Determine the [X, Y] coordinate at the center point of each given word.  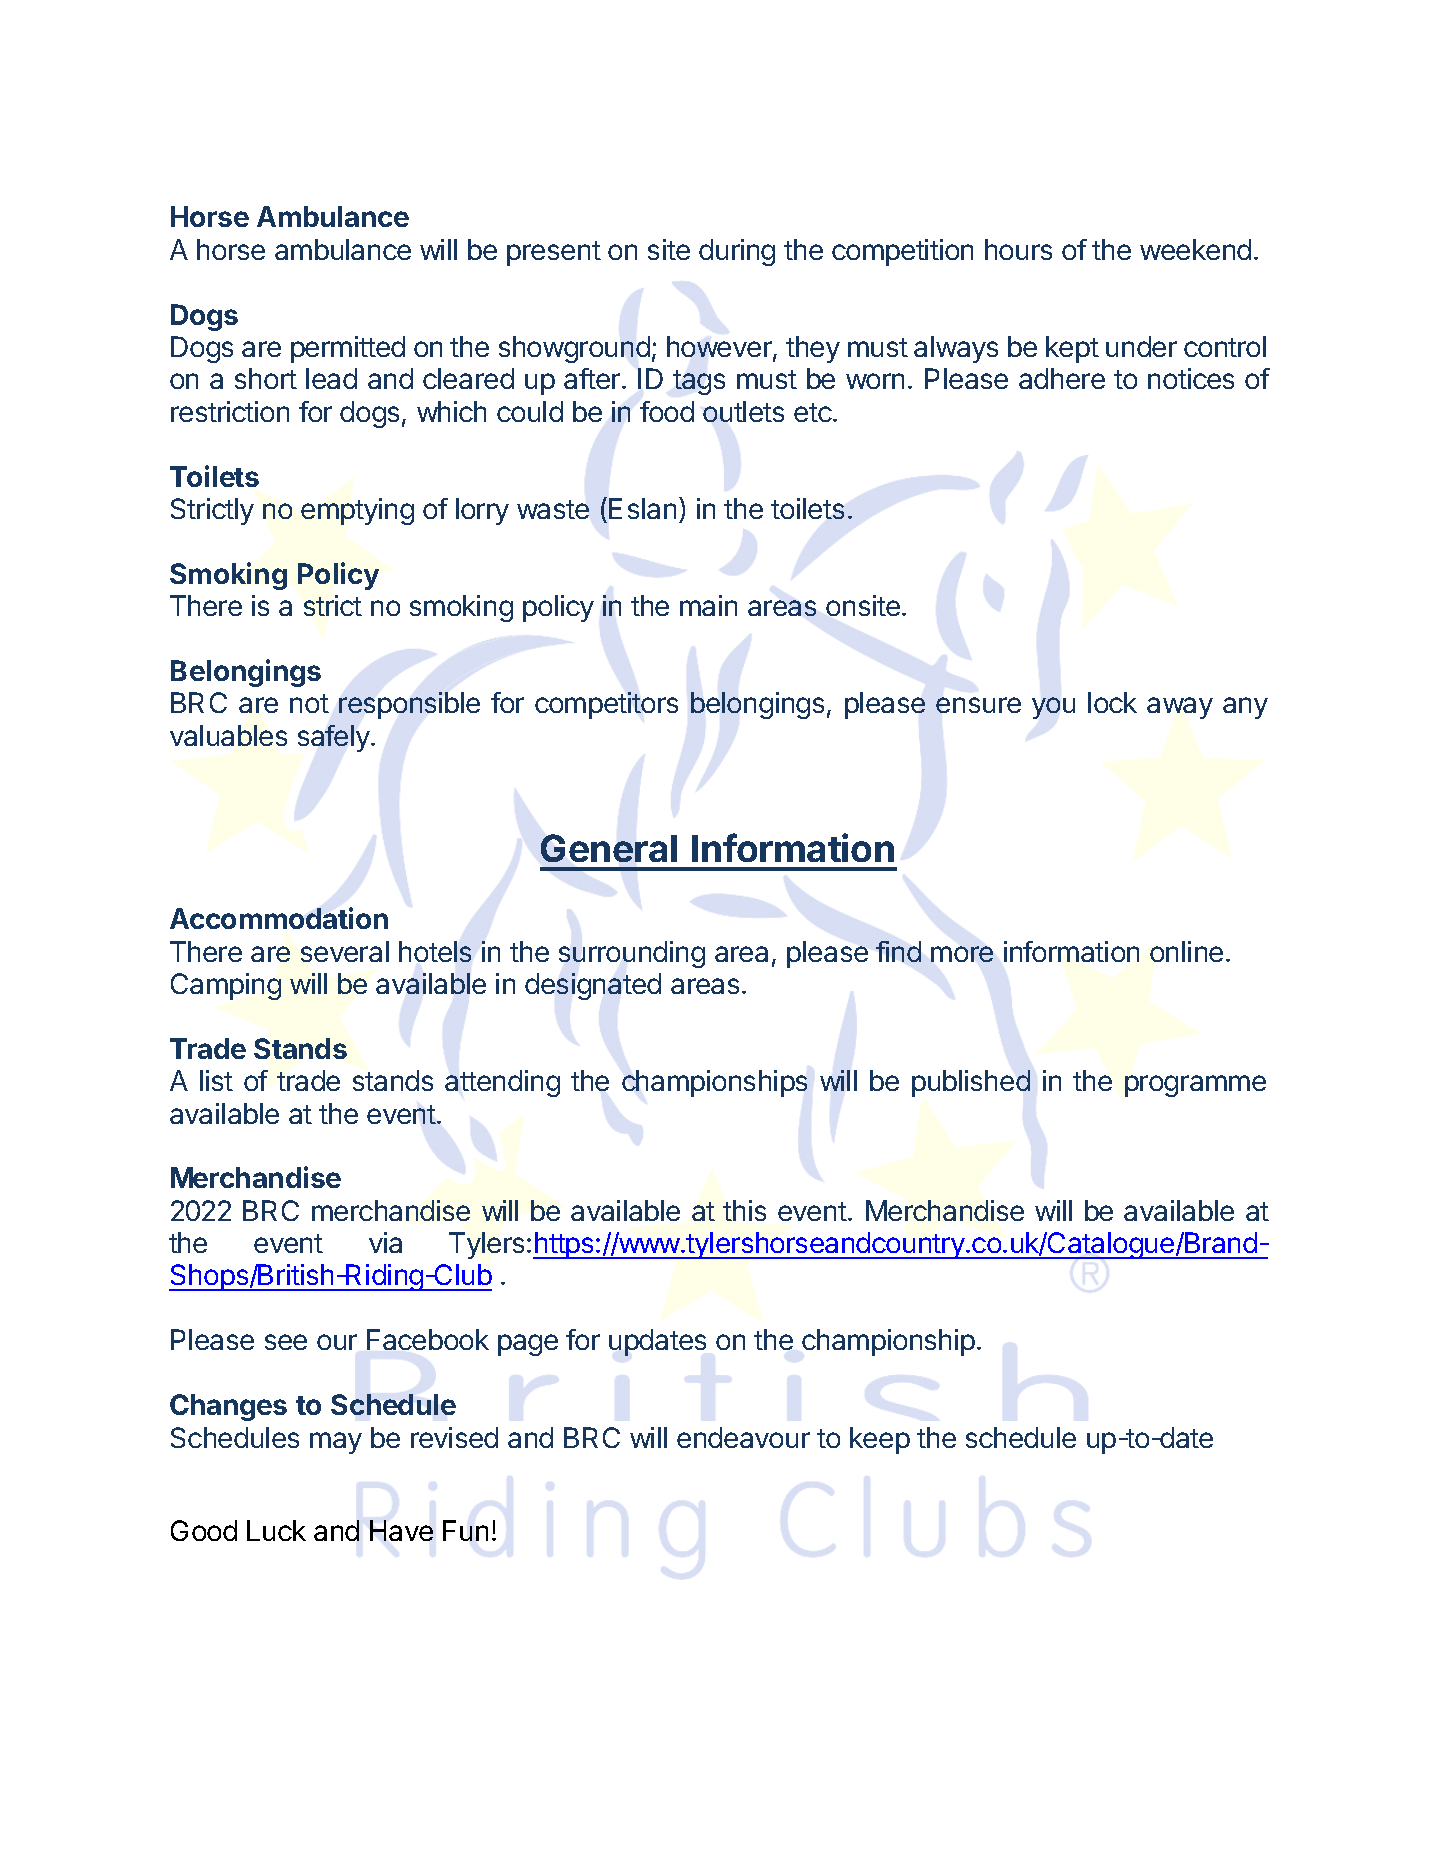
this [744, 1210]
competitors [606, 705]
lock [1112, 702]
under [1141, 346]
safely [335, 738]
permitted [348, 349]
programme [1195, 1086]
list [216, 1080]
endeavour [743, 1437]
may [336, 1443]
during [737, 252]
